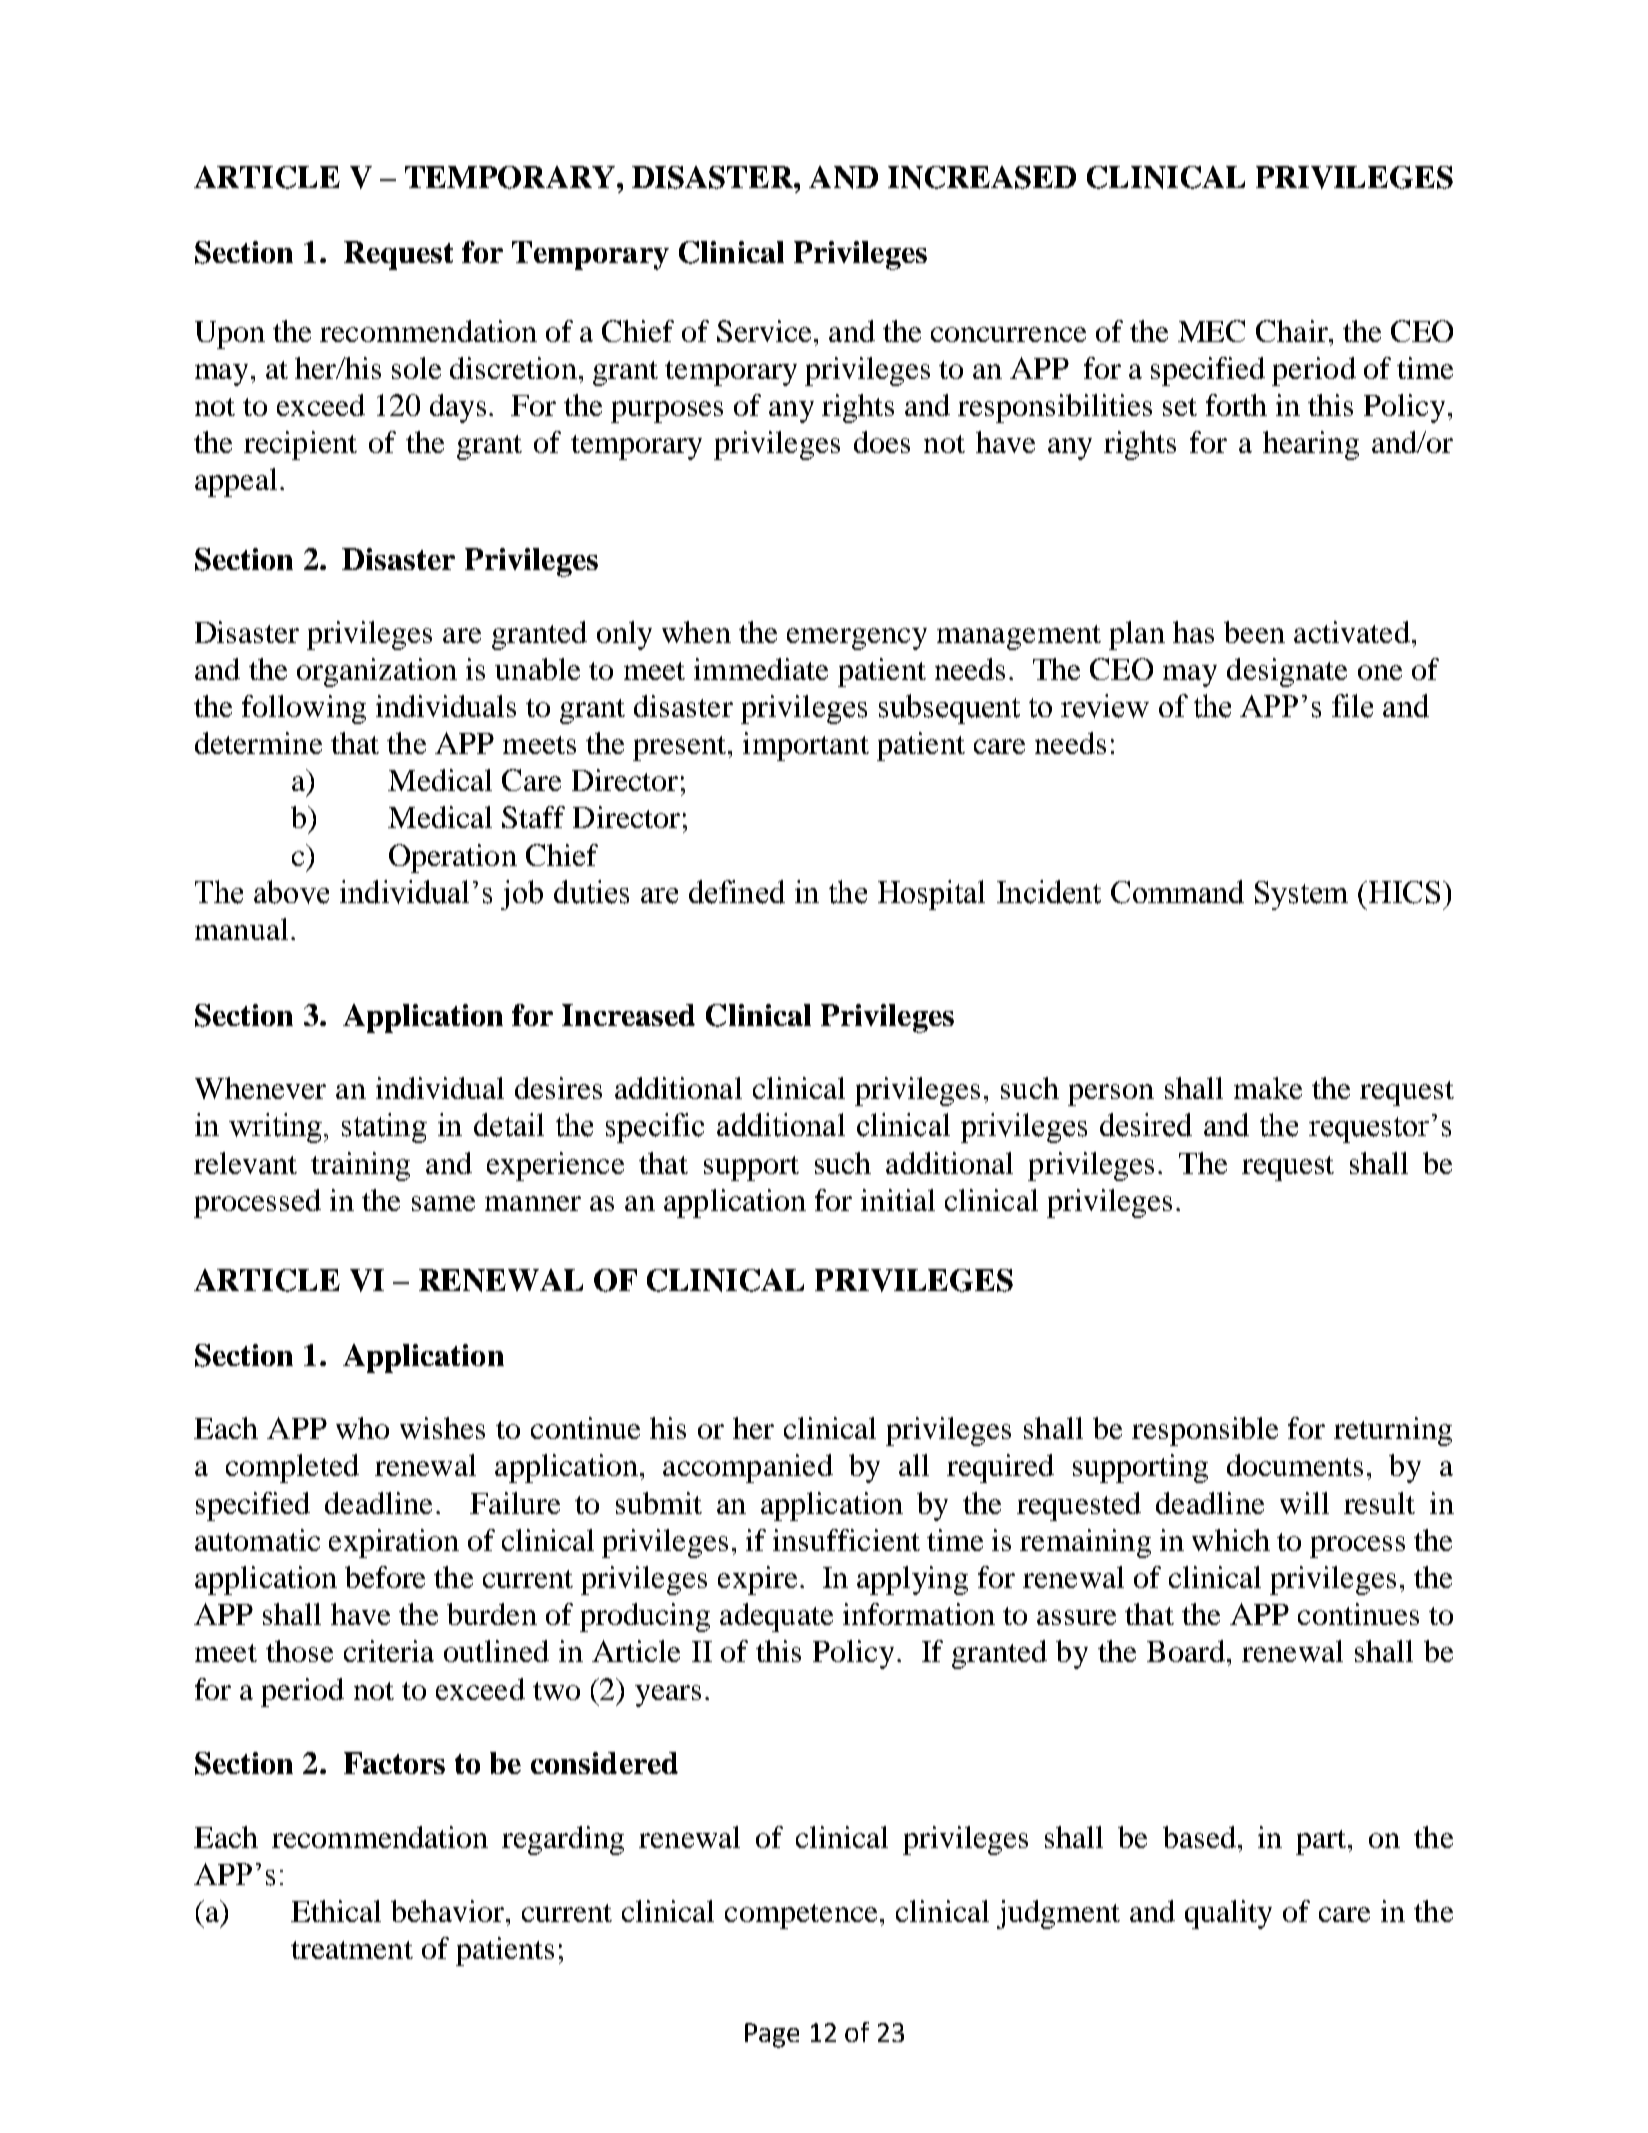 Image resolution: width=1648 pixels, height=2133 pixels. Describe the element at coordinates (757, 1580) in the screenshot. I see `expire` at that location.
